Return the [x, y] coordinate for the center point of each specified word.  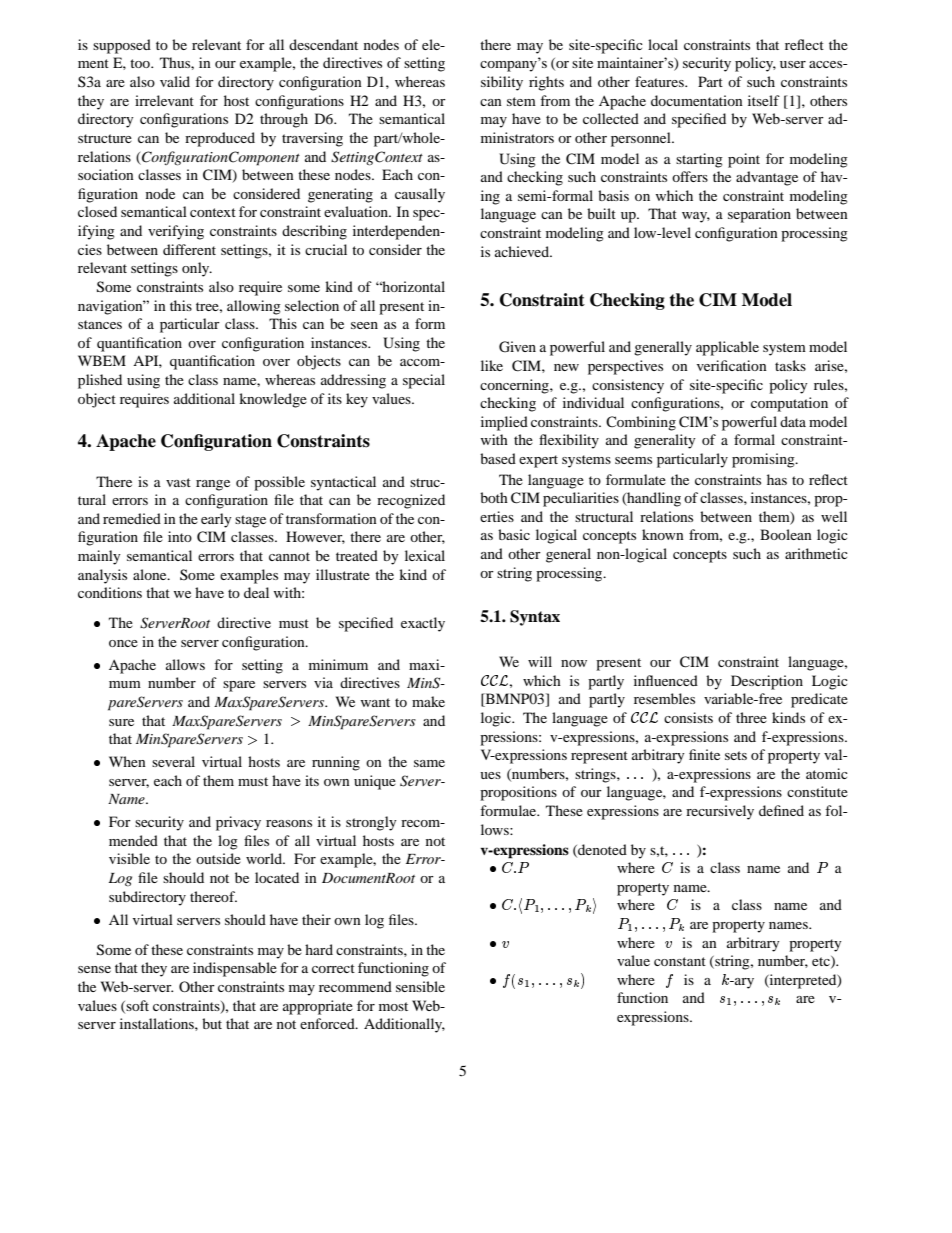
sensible [420, 986]
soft [136, 1006]
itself [764, 100]
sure [121, 722]
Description [767, 682]
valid [175, 81]
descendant [323, 44]
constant [680, 961]
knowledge [273, 400]
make [428, 701]
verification [732, 365]
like [492, 365]
